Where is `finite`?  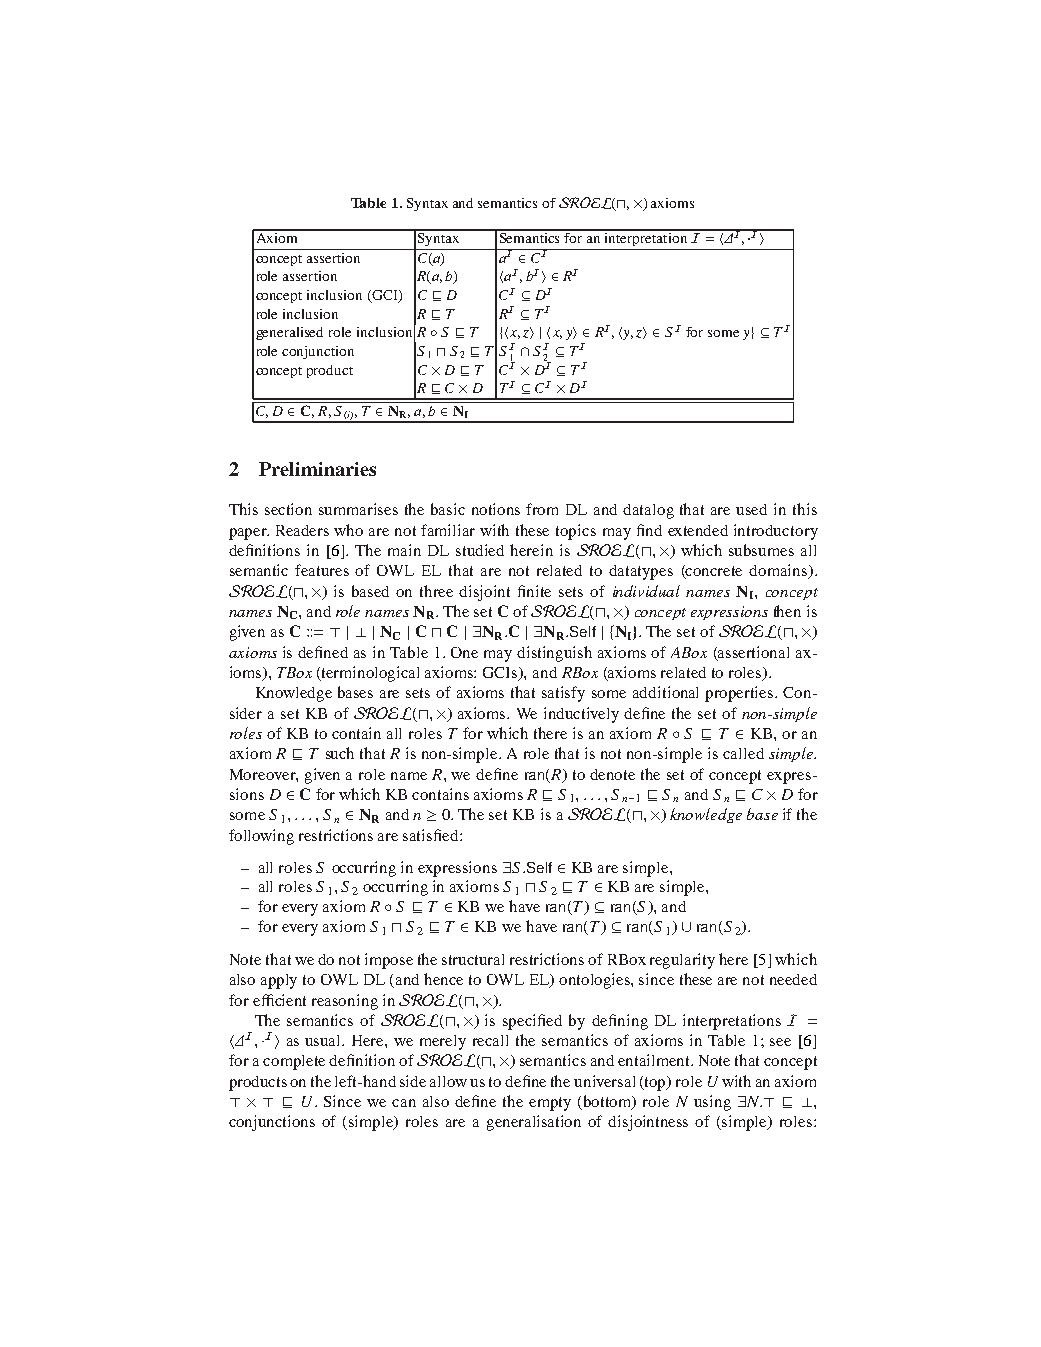
finite is located at coordinates (534, 591).
